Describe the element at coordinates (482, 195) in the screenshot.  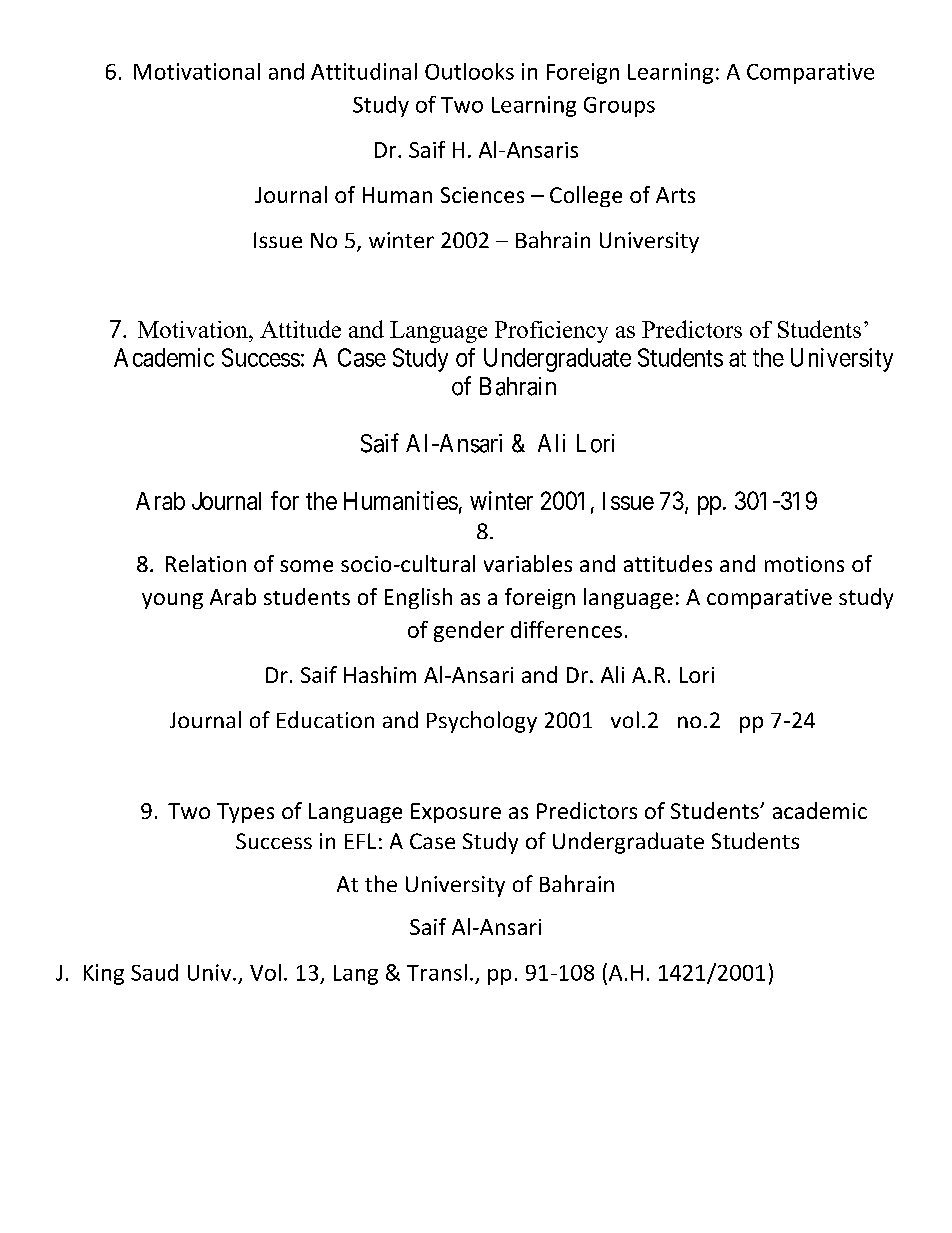
I see `Sciences` at that location.
